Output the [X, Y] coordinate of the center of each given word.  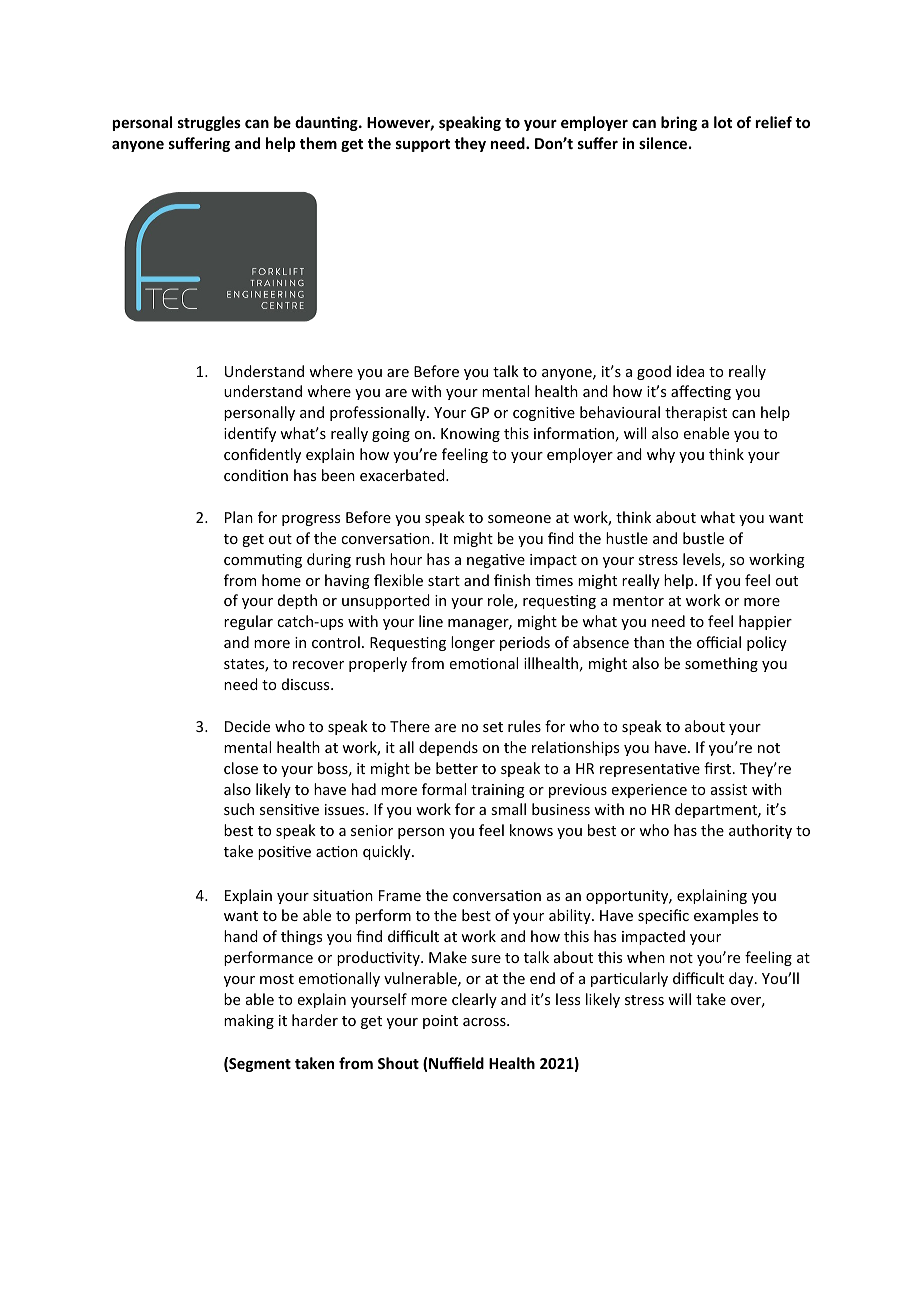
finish [512, 580]
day [742, 979]
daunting [327, 123]
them [318, 143]
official [719, 642]
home [281, 580]
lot [723, 122]
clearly [474, 1000]
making [249, 1021]
